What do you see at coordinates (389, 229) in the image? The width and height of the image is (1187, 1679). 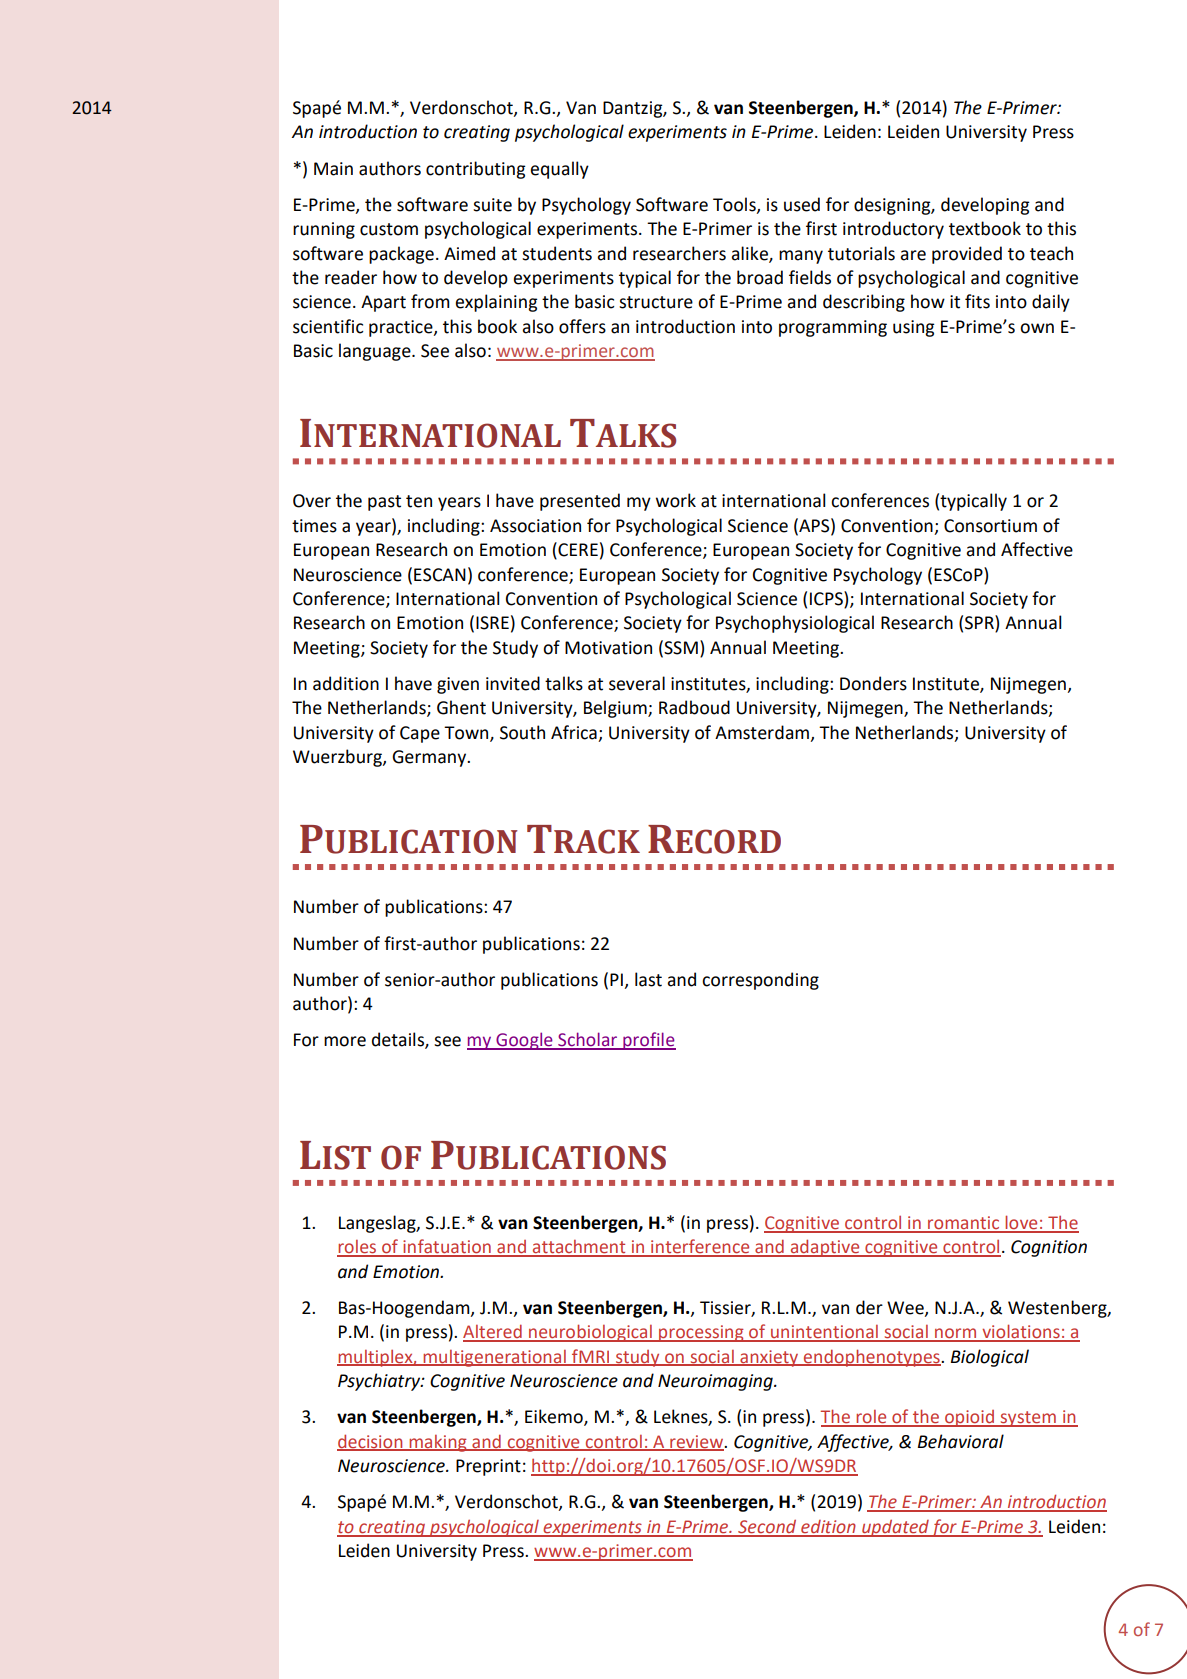 I see `custom` at bounding box center [389, 229].
